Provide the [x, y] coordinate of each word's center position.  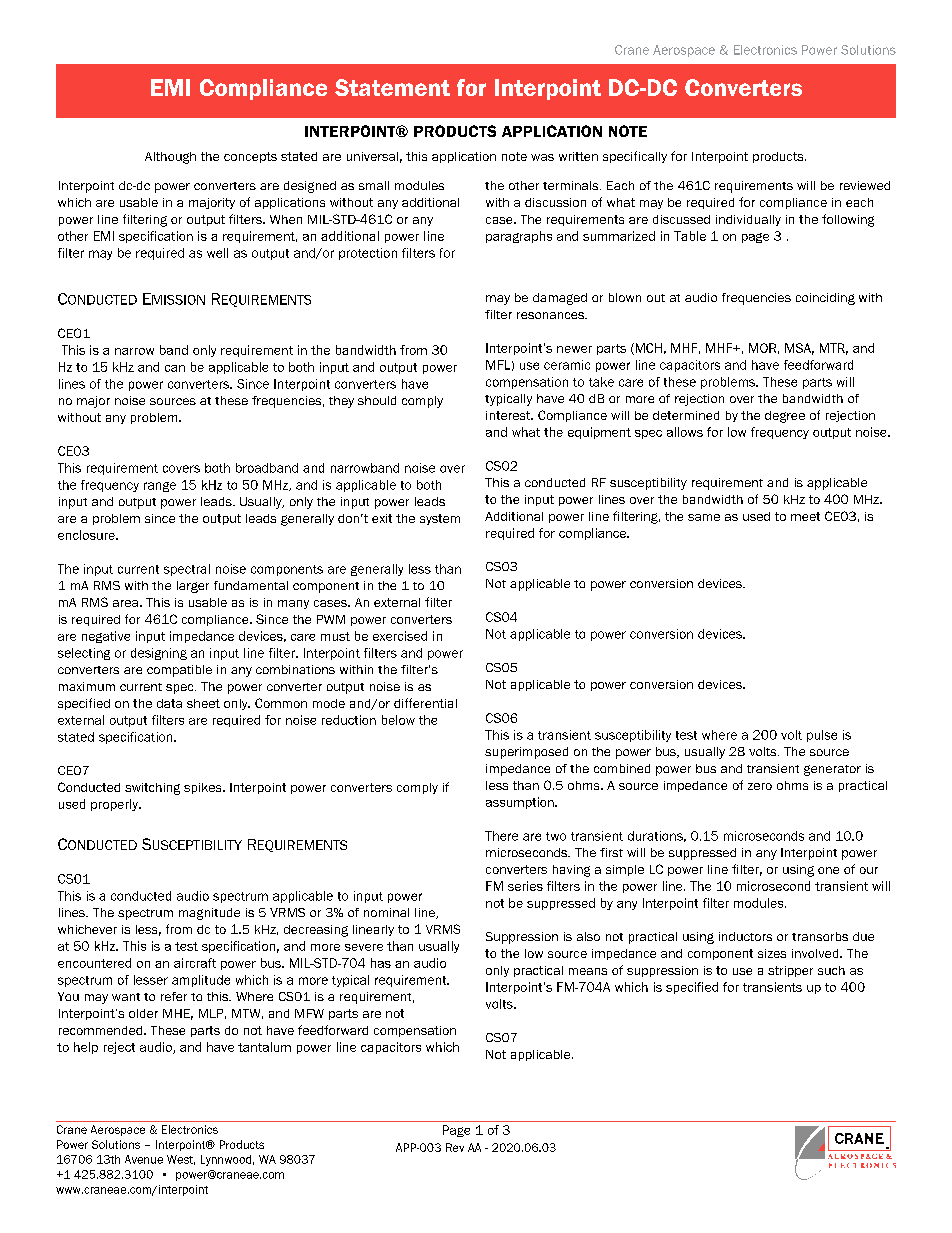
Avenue [144, 1159]
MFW [309, 1013]
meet [805, 516]
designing [159, 654]
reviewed [865, 185]
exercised [400, 636]
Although [170, 158]
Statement [392, 87]
